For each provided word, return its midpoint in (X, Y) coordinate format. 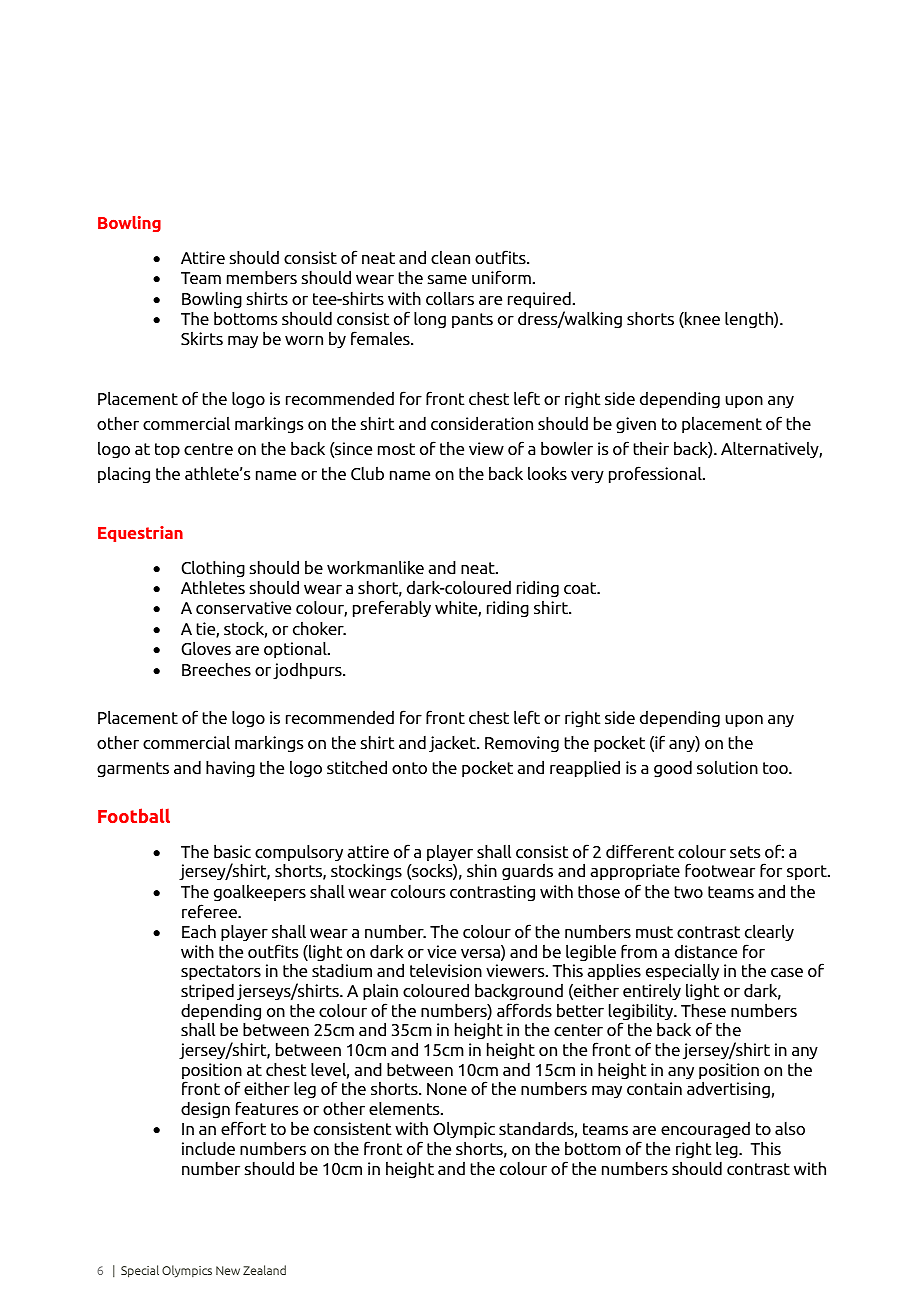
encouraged (705, 1132)
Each (199, 931)
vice (441, 951)
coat (581, 588)
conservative (243, 608)
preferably (392, 608)
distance (706, 951)
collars (450, 298)
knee (701, 320)
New (228, 1270)
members (262, 277)
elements (405, 1108)
